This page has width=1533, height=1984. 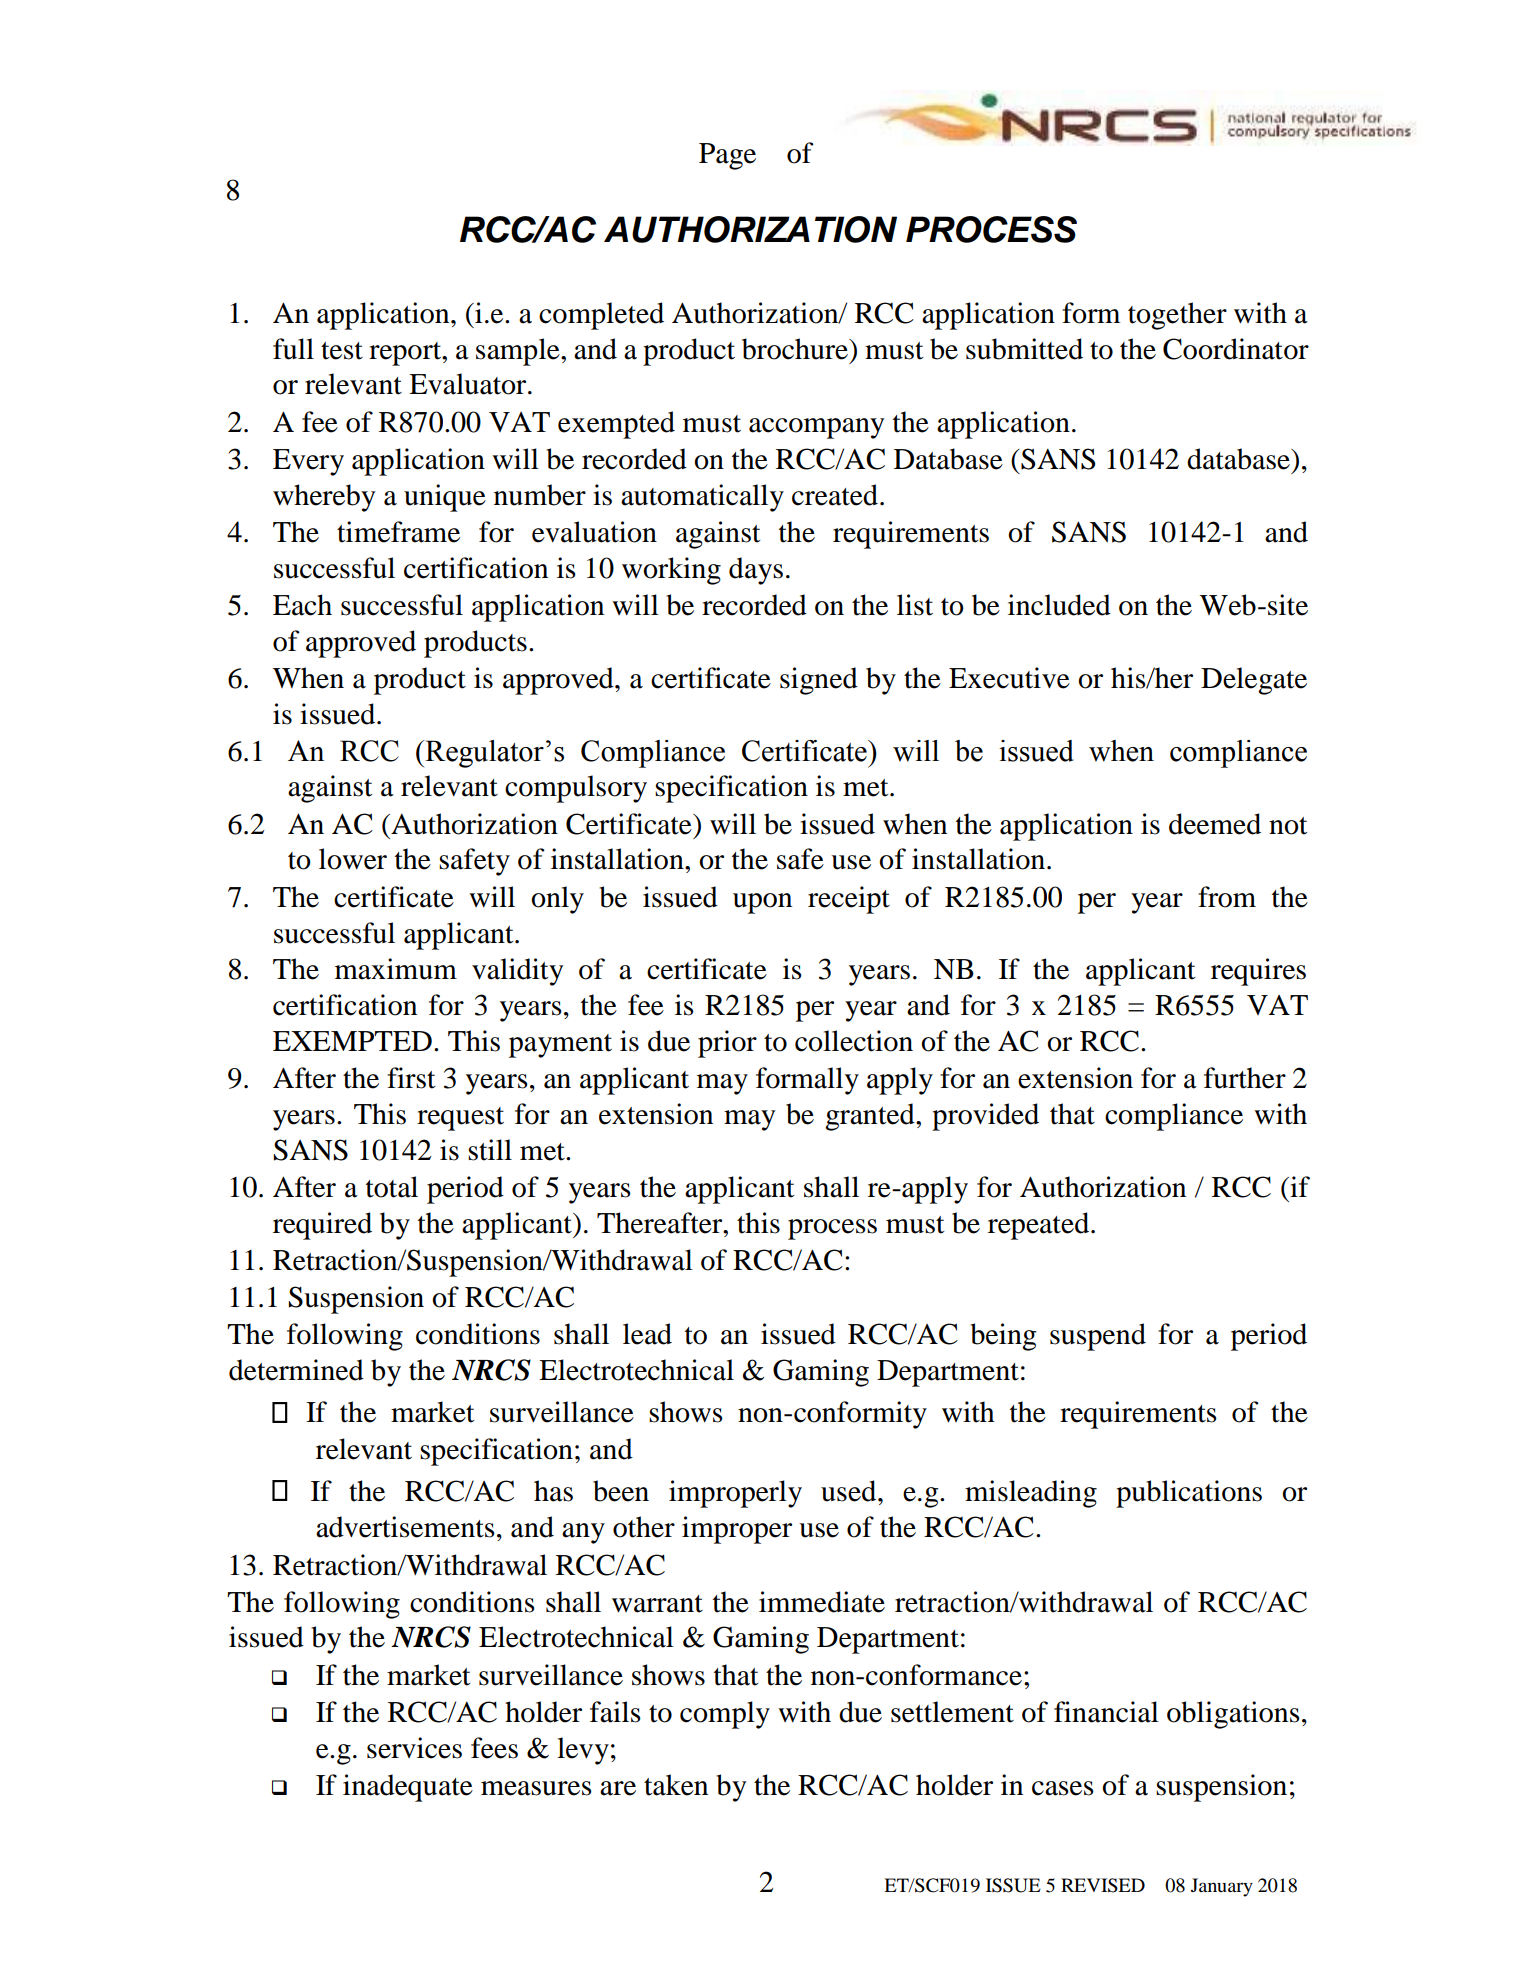 I want to click on January, so click(x=1222, y=1887).
